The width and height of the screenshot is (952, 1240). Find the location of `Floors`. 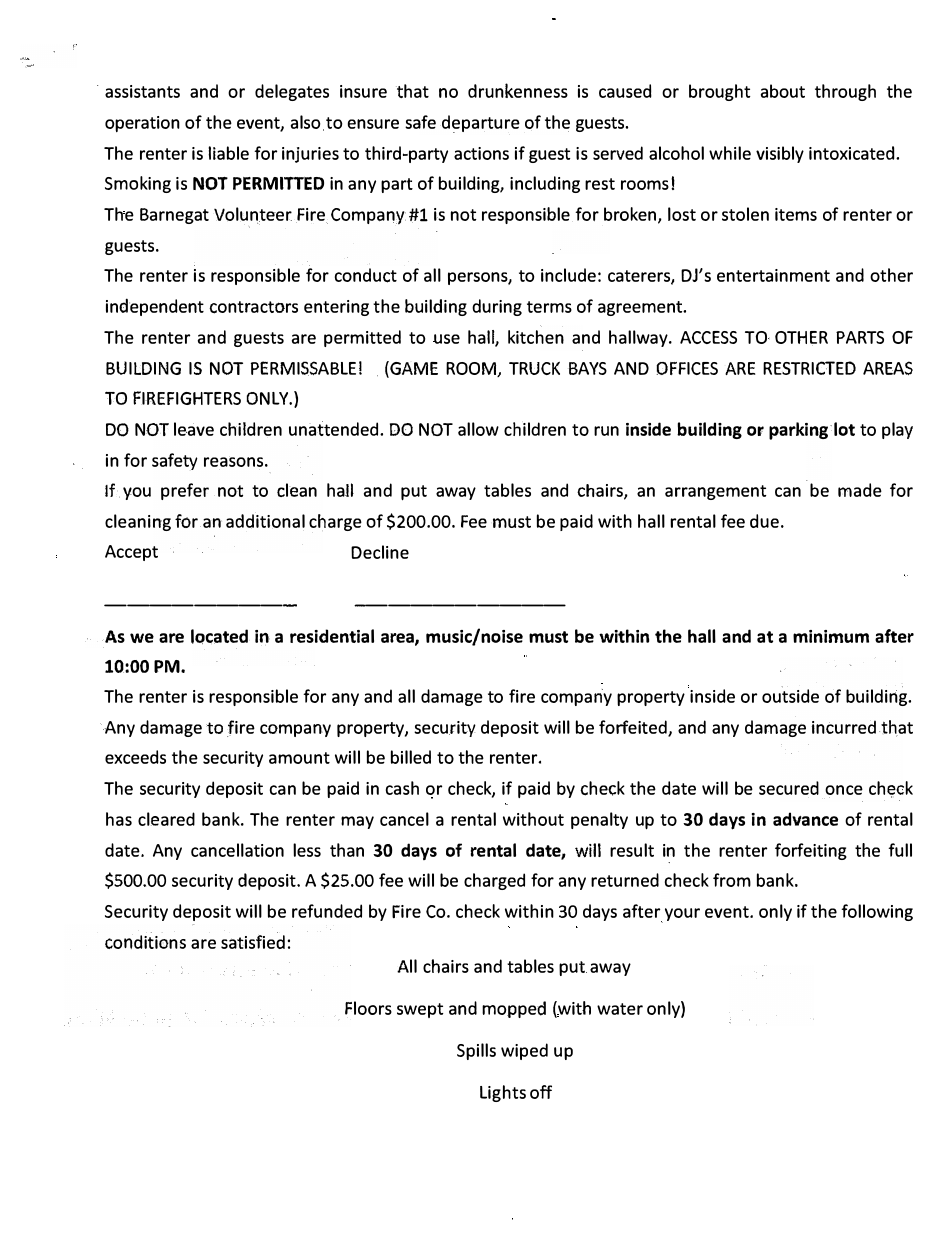

Floors is located at coordinates (368, 1008).
